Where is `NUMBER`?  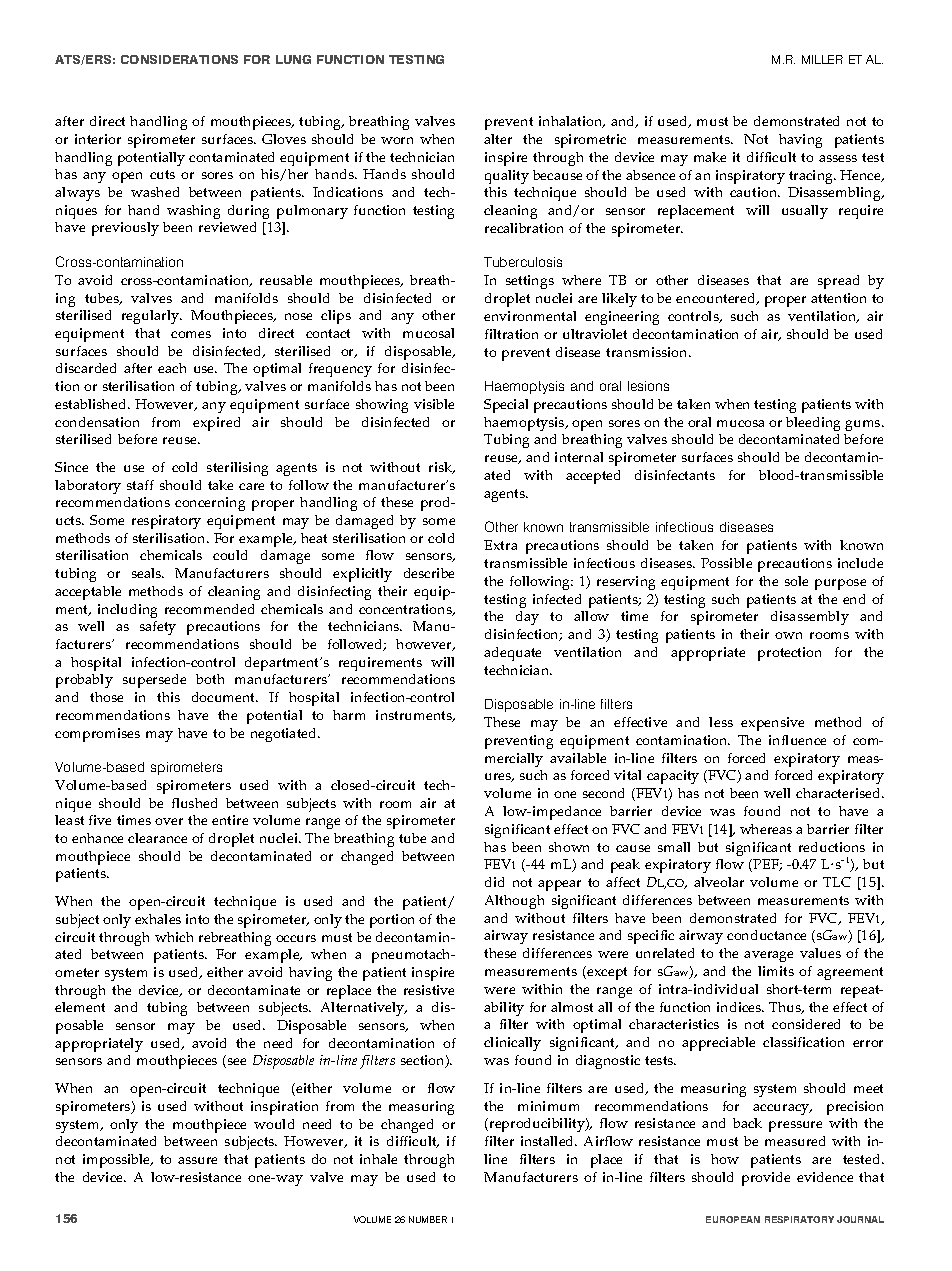 NUMBER is located at coordinates (428, 1219).
